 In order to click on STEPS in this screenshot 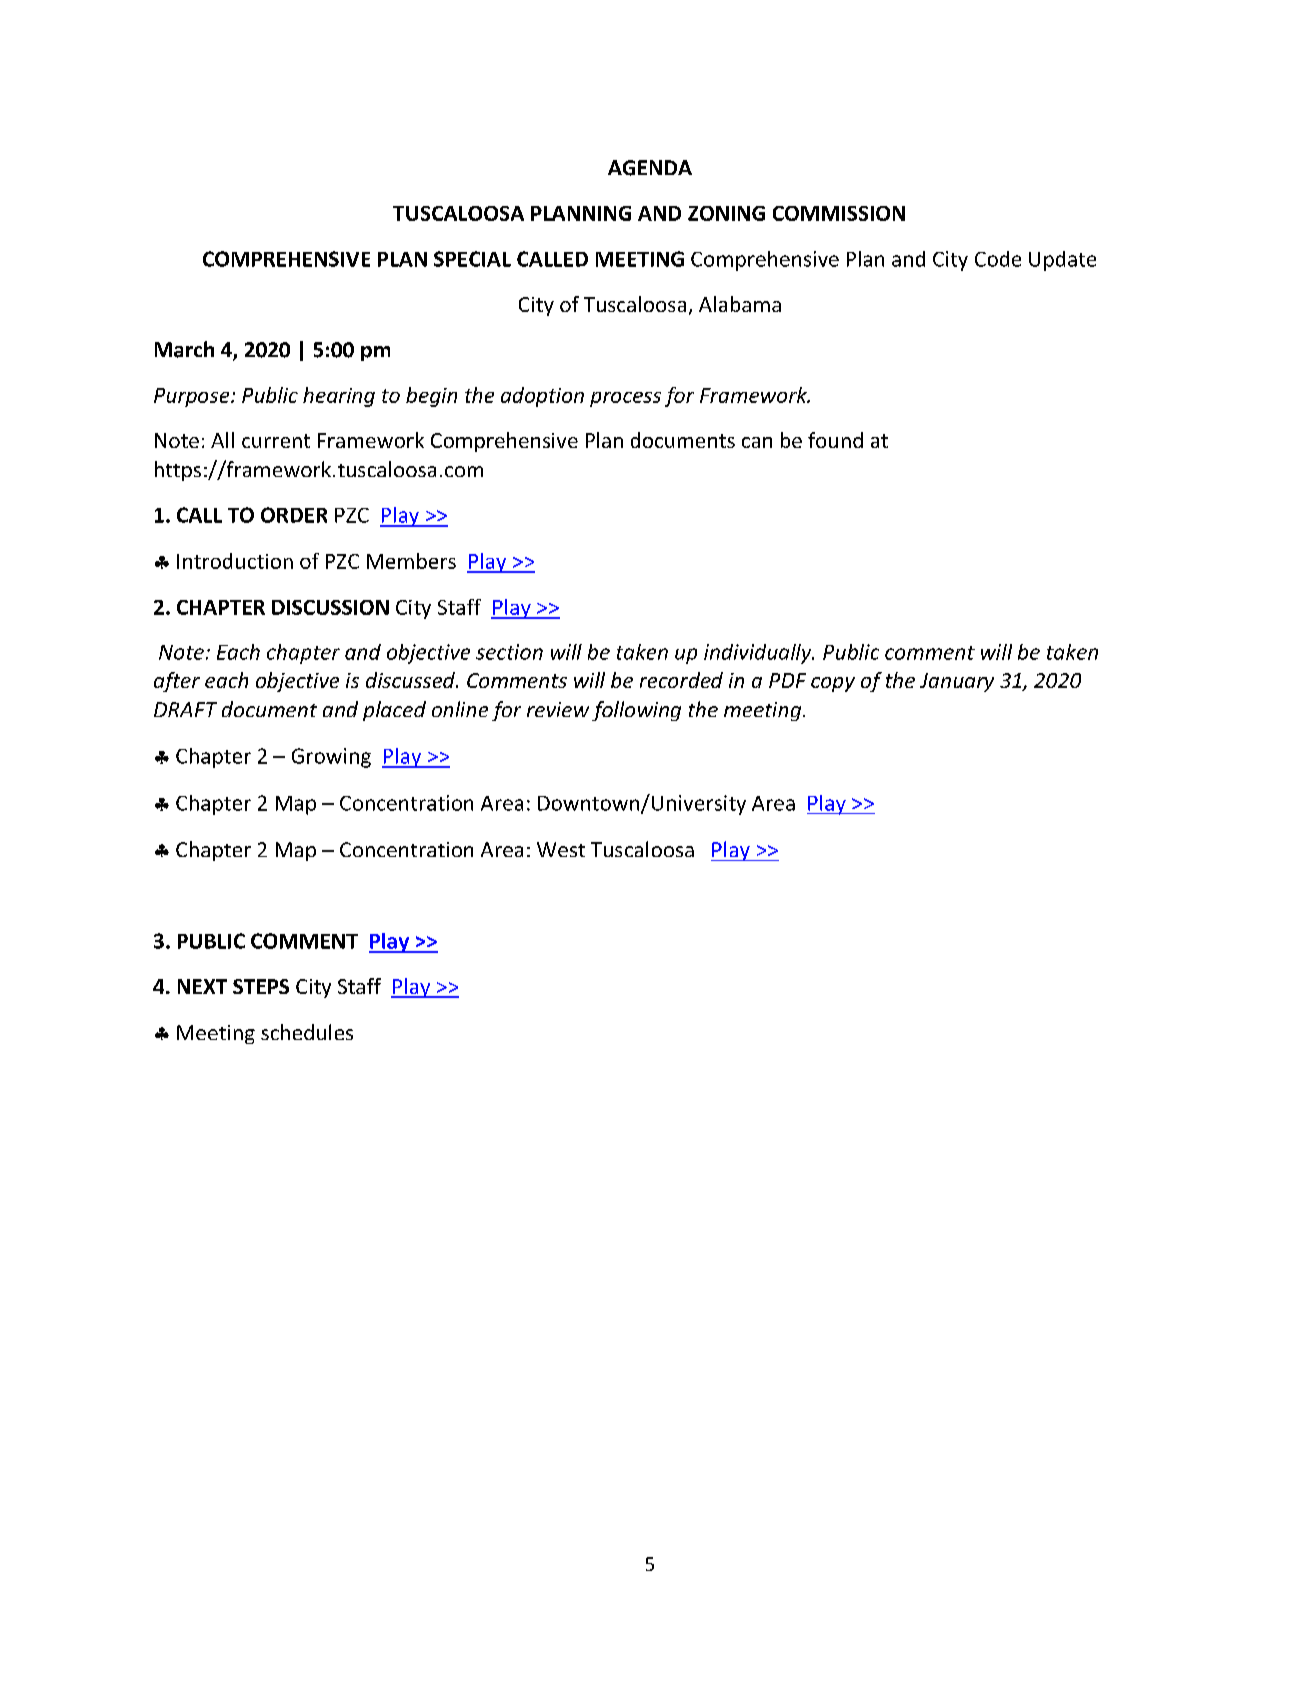, I will do `click(261, 986)`.
